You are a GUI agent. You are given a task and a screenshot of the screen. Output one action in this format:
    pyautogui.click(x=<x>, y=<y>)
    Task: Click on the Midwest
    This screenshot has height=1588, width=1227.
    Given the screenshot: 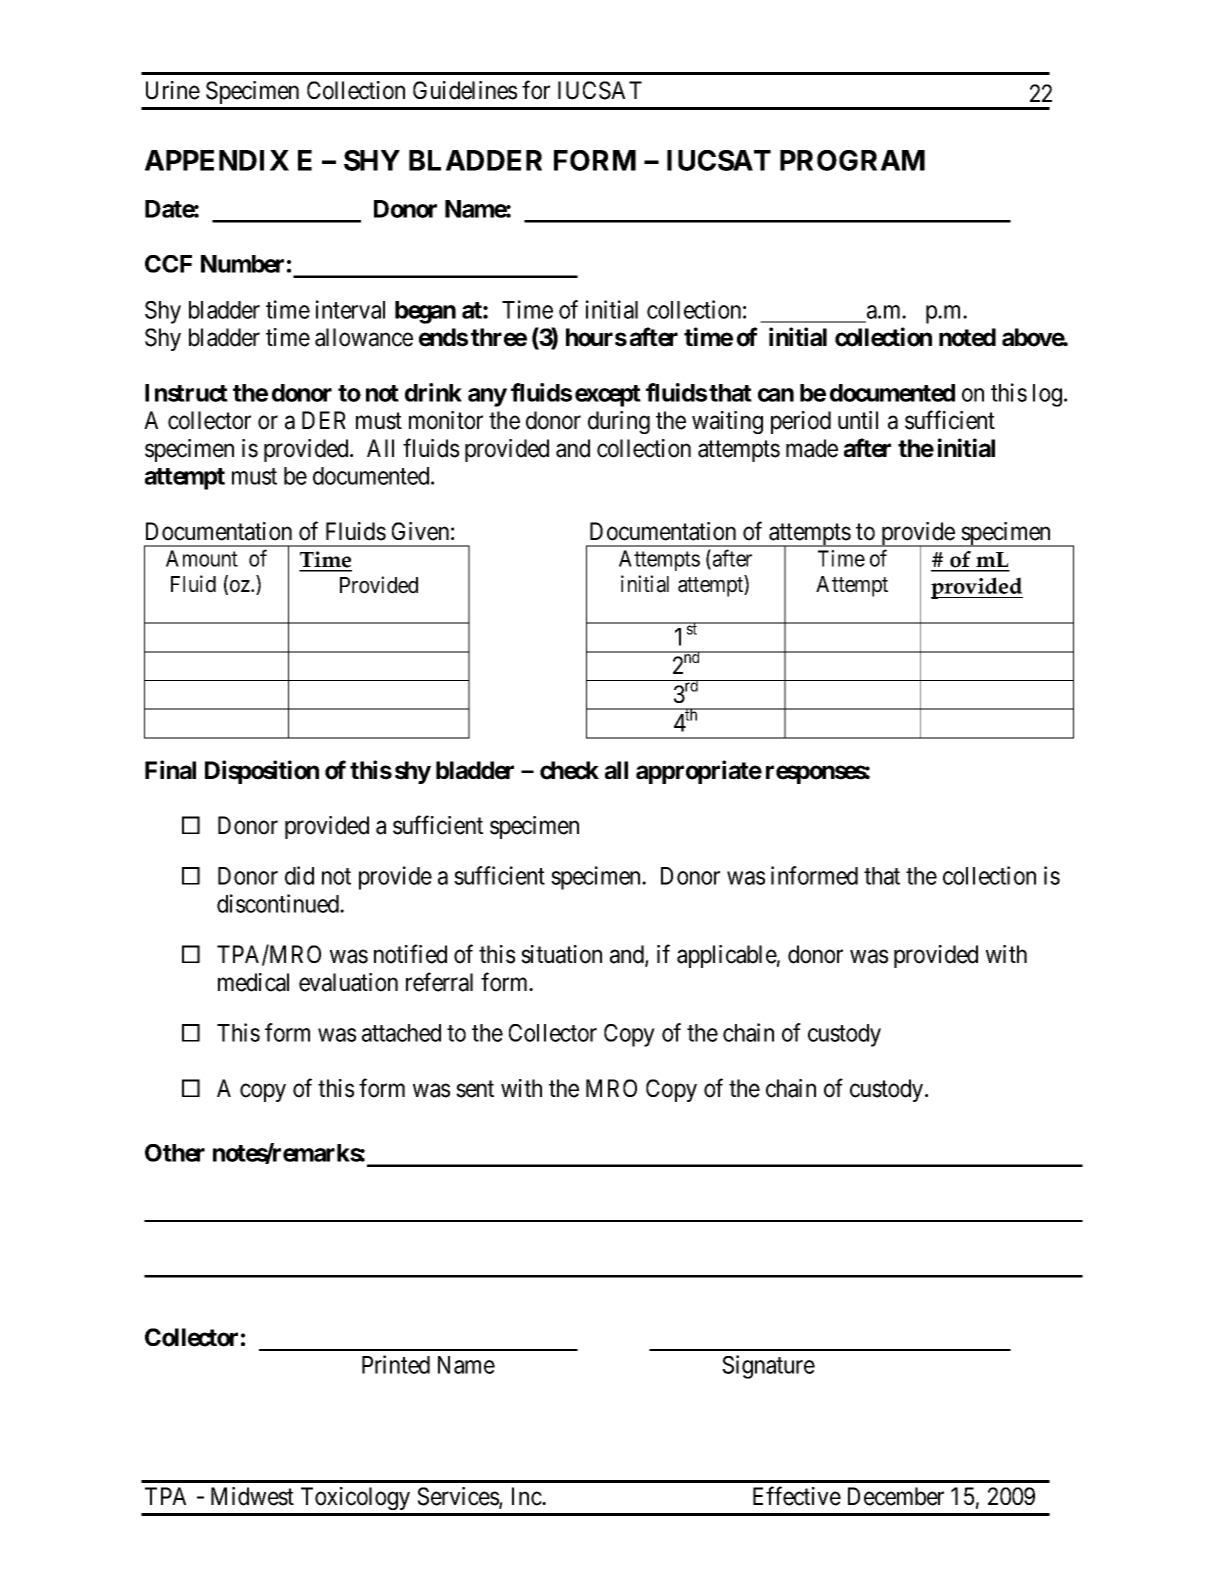 What is the action you would take?
    pyautogui.click(x=252, y=1496)
